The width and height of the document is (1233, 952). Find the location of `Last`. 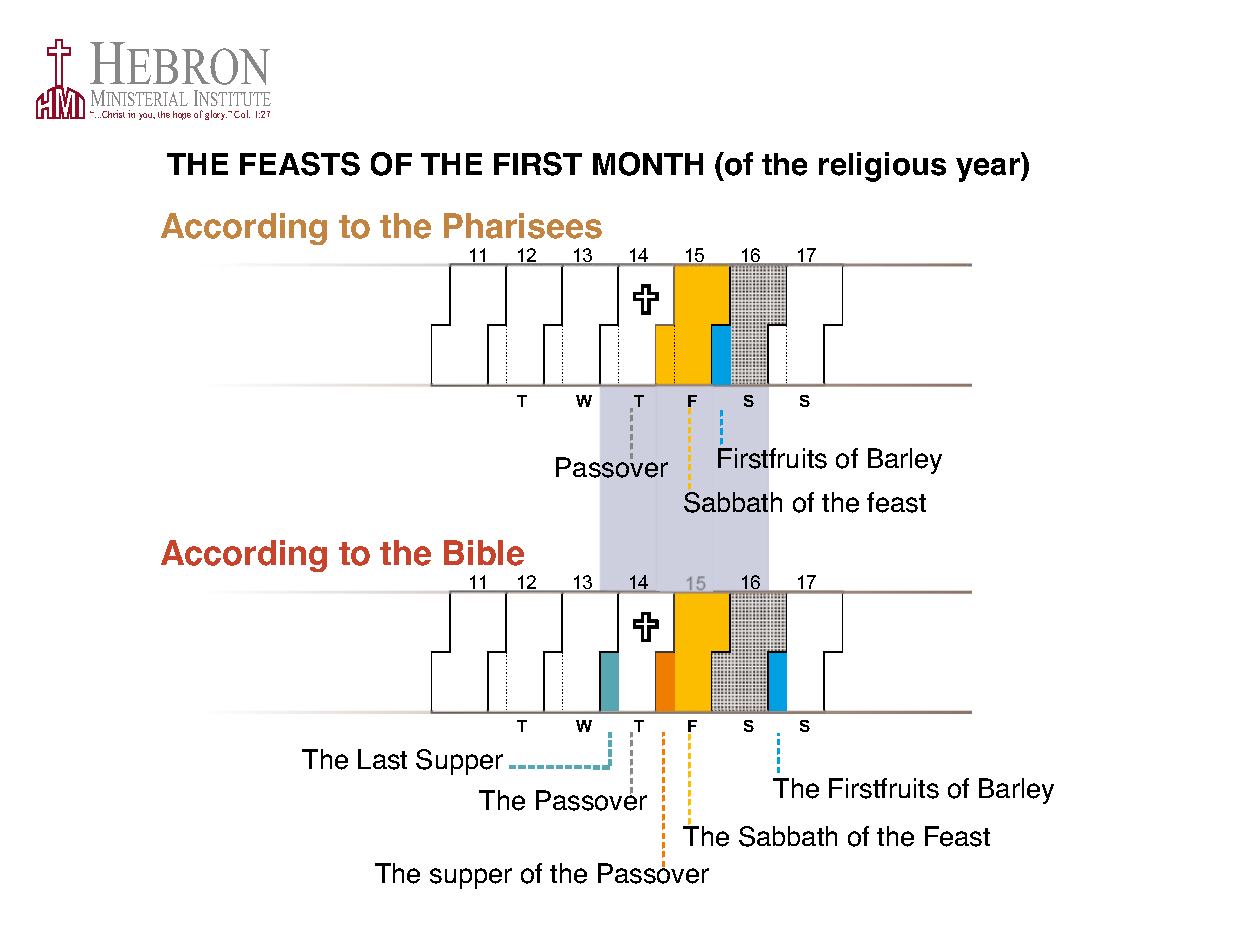

Last is located at coordinates (382, 759).
